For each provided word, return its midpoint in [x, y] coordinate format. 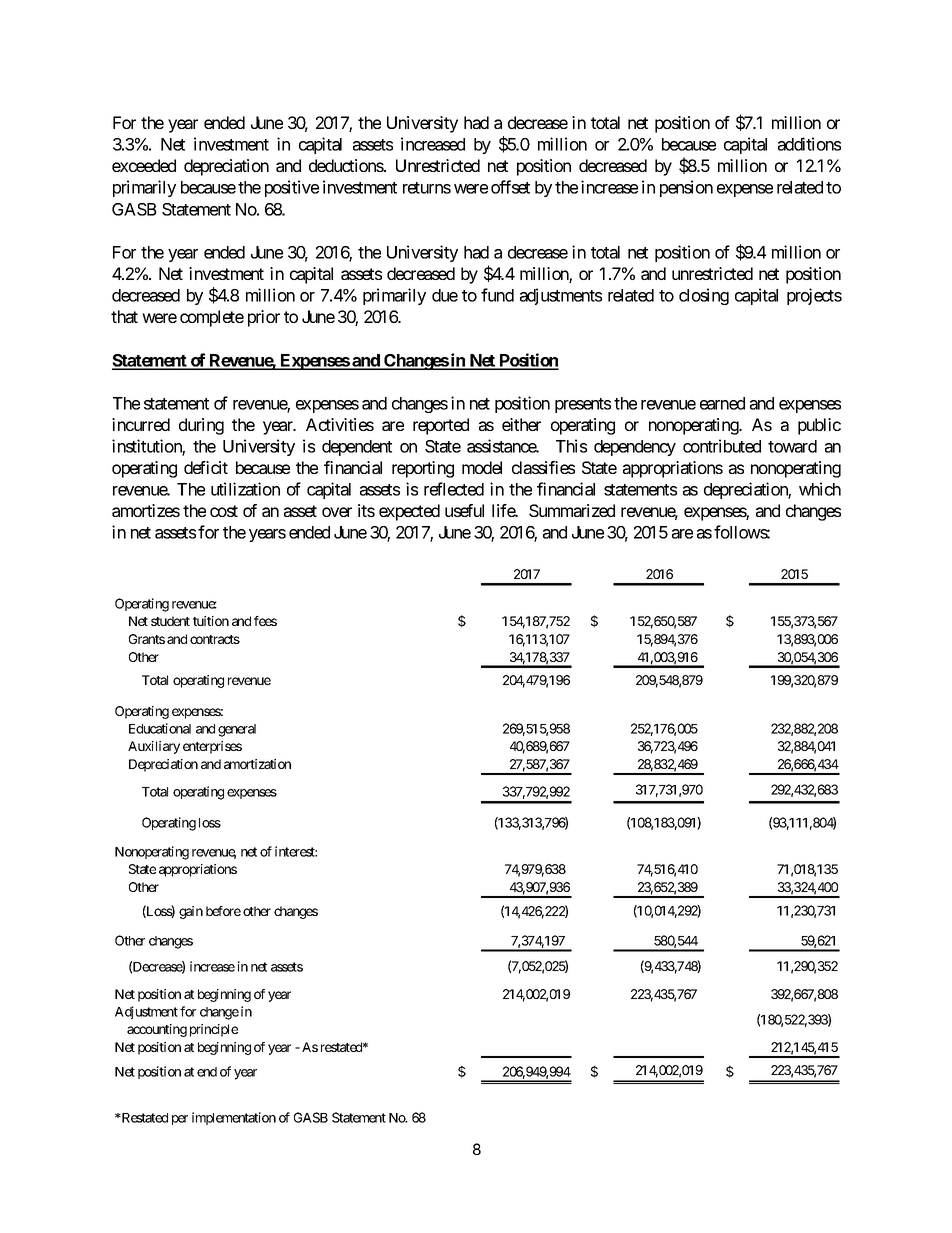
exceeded [144, 165]
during [201, 426]
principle [214, 1030]
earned [722, 403]
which [820, 489]
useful [464, 510]
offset [510, 187]
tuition [211, 621]
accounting [157, 1030]
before [223, 911]
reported [441, 426]
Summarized [572, 510]
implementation [234, 1118]
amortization [257, 764]
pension [686, 188]
